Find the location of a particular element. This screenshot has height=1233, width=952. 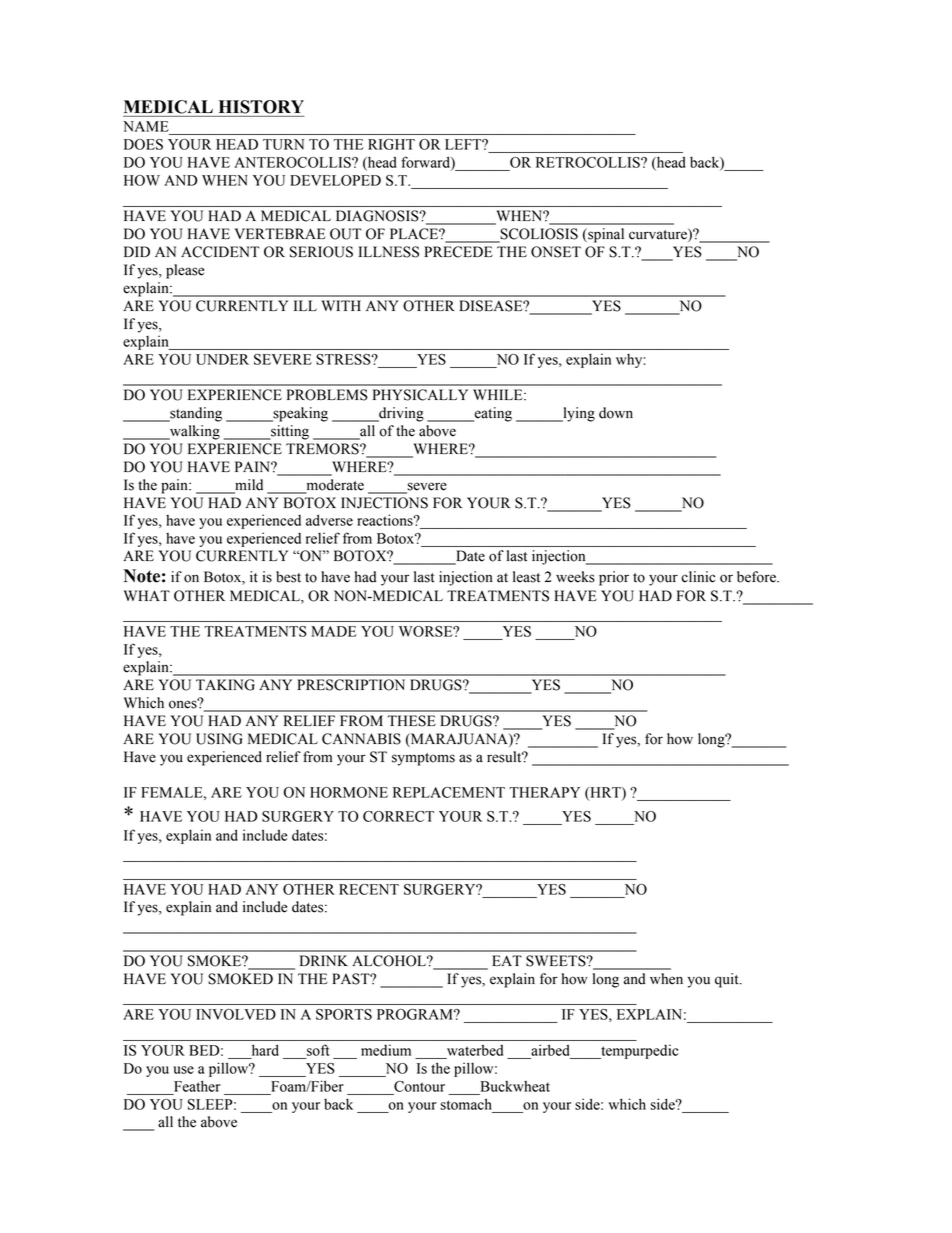

INVOLVED is located at coordinates (236, 1014).
